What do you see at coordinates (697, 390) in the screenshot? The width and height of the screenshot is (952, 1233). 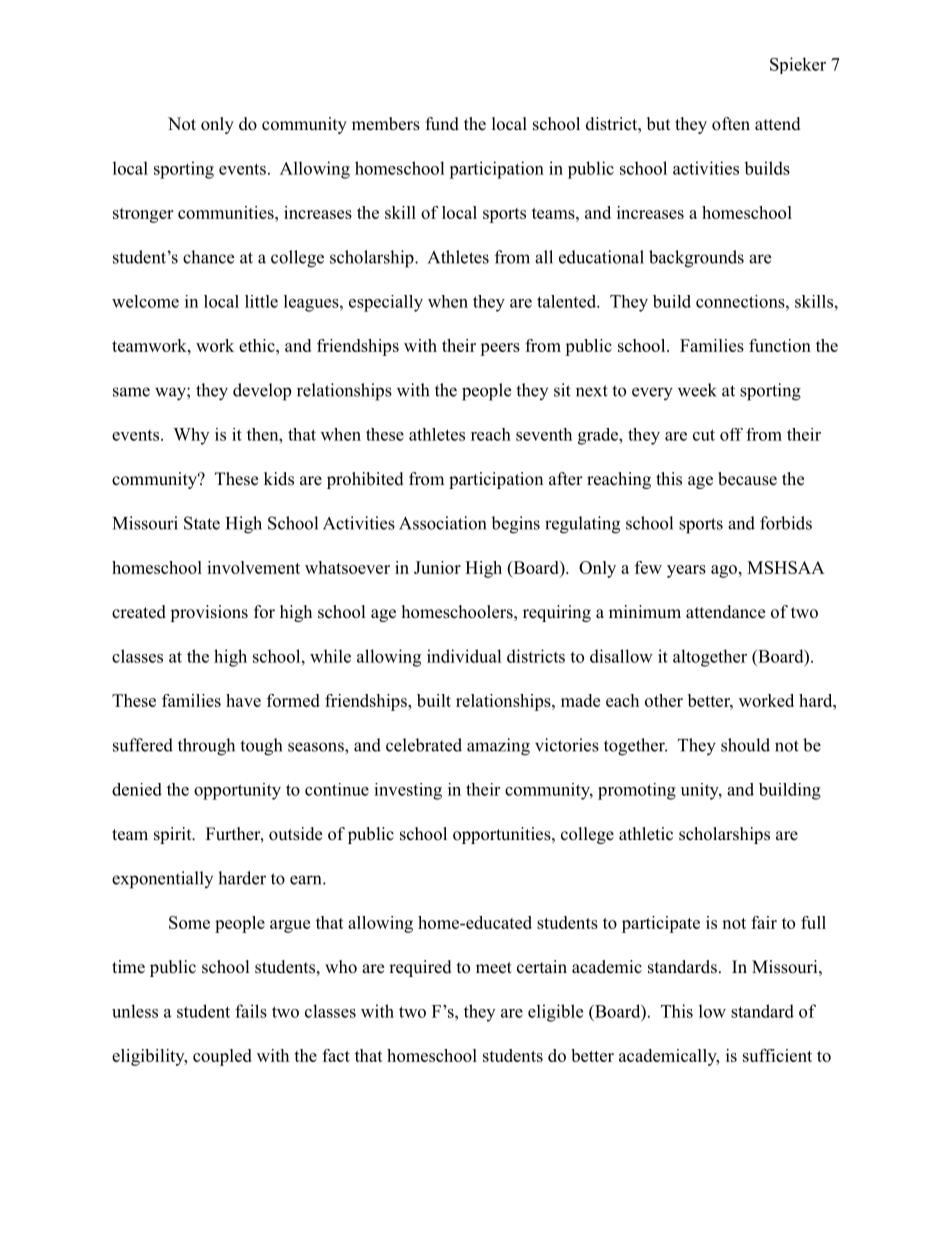 I see `week` at bounding box center [697, 390].
